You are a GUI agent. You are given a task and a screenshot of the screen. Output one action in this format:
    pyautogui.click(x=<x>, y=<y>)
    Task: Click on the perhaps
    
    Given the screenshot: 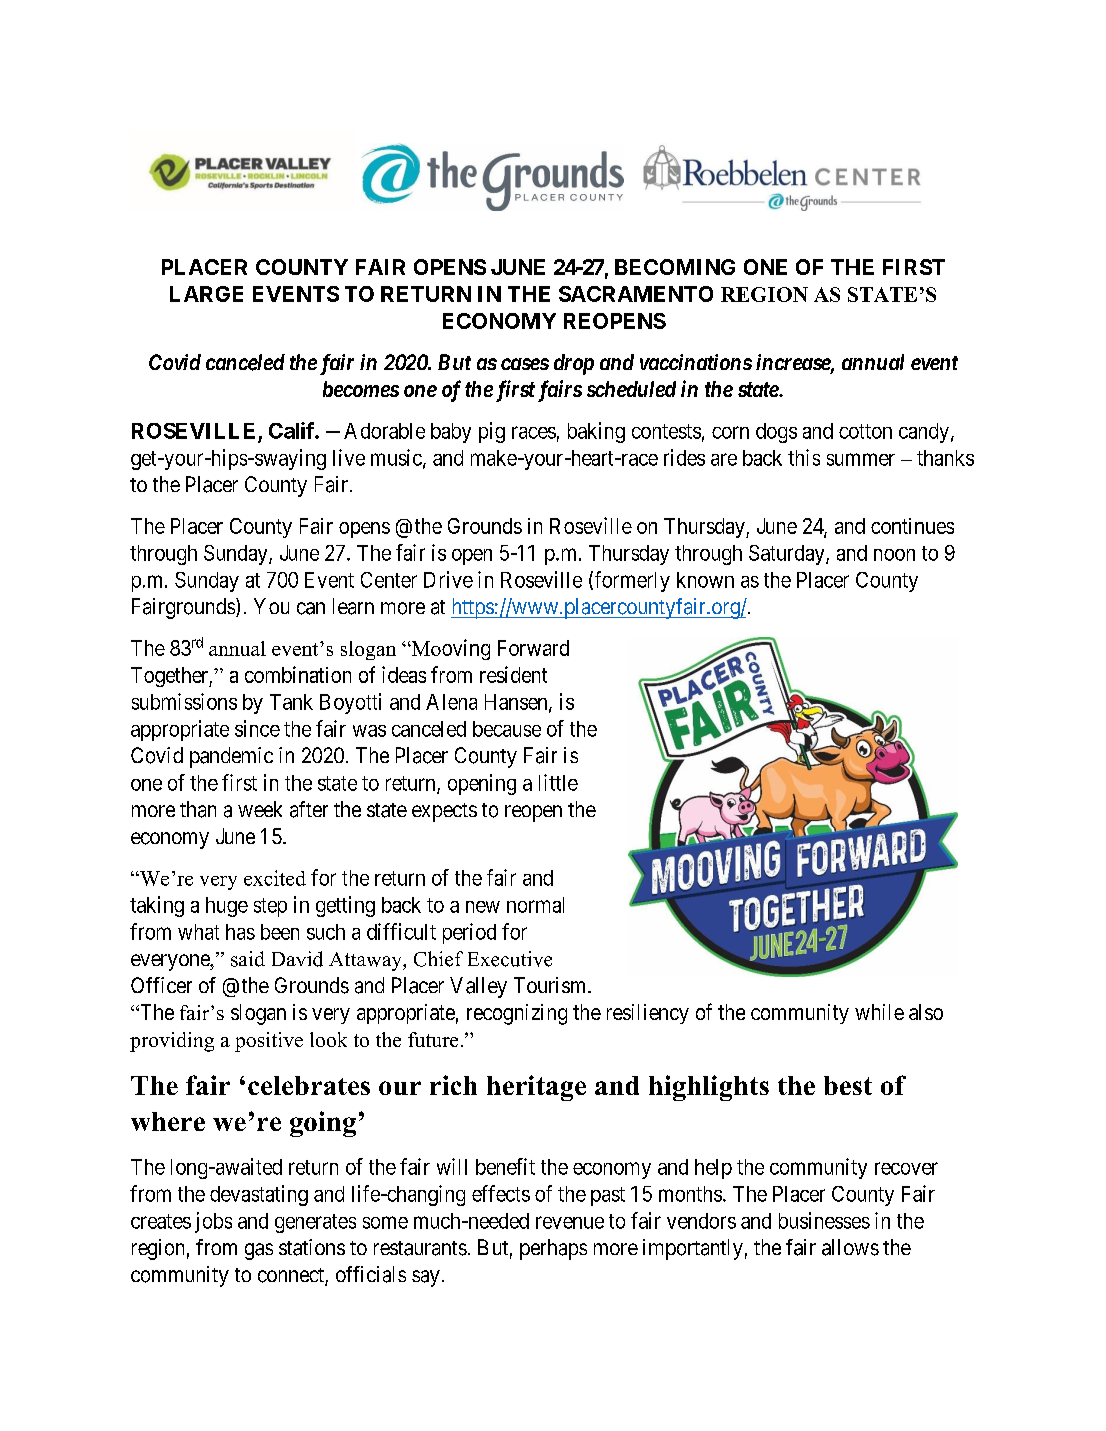 What is the action you would take?
    pyautogui.click(x=553, y=1249)
